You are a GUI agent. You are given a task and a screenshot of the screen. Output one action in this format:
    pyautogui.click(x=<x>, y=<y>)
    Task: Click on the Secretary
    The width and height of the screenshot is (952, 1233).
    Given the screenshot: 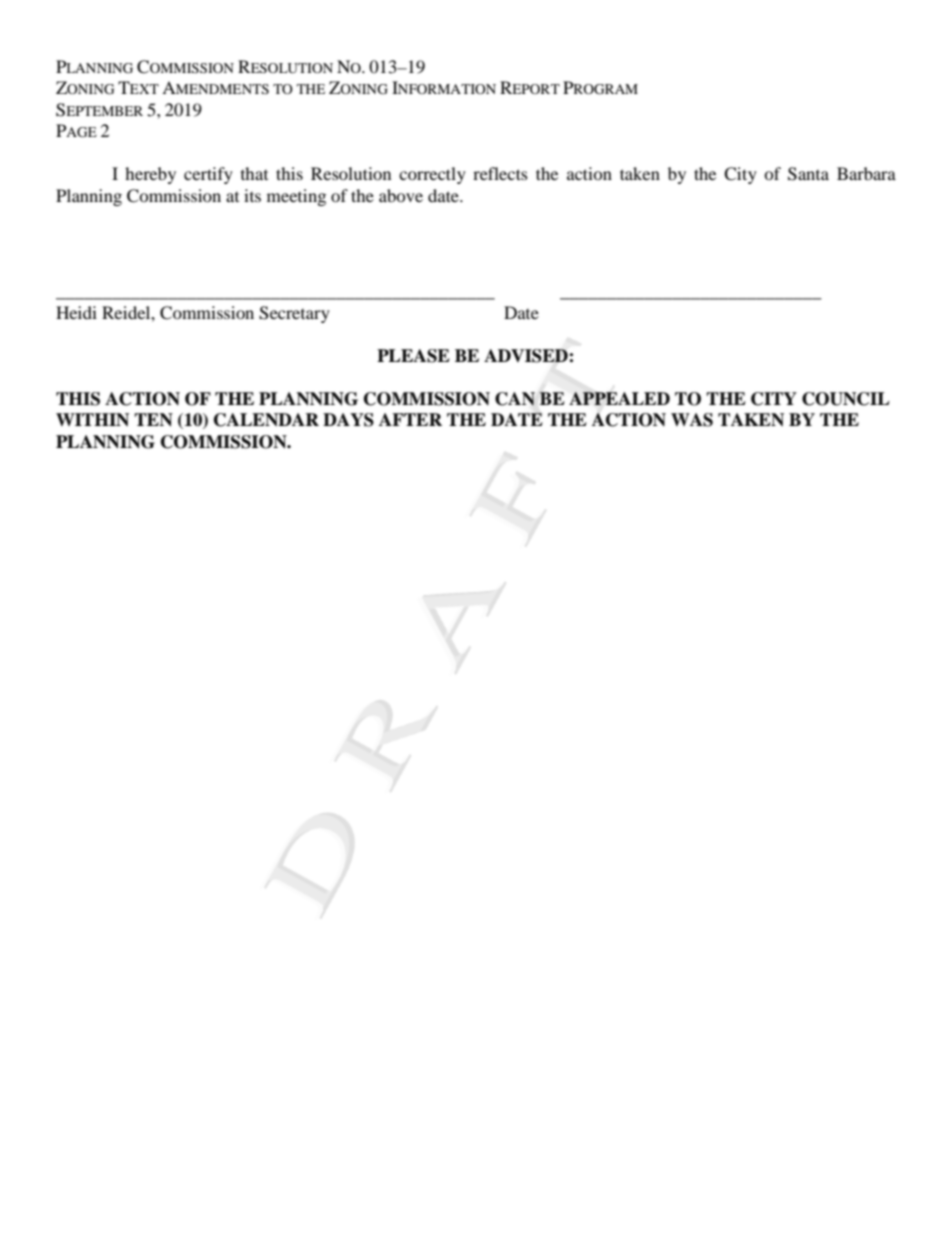 What is the action you would take?
    pyautogui.click(x=294, y=314)
